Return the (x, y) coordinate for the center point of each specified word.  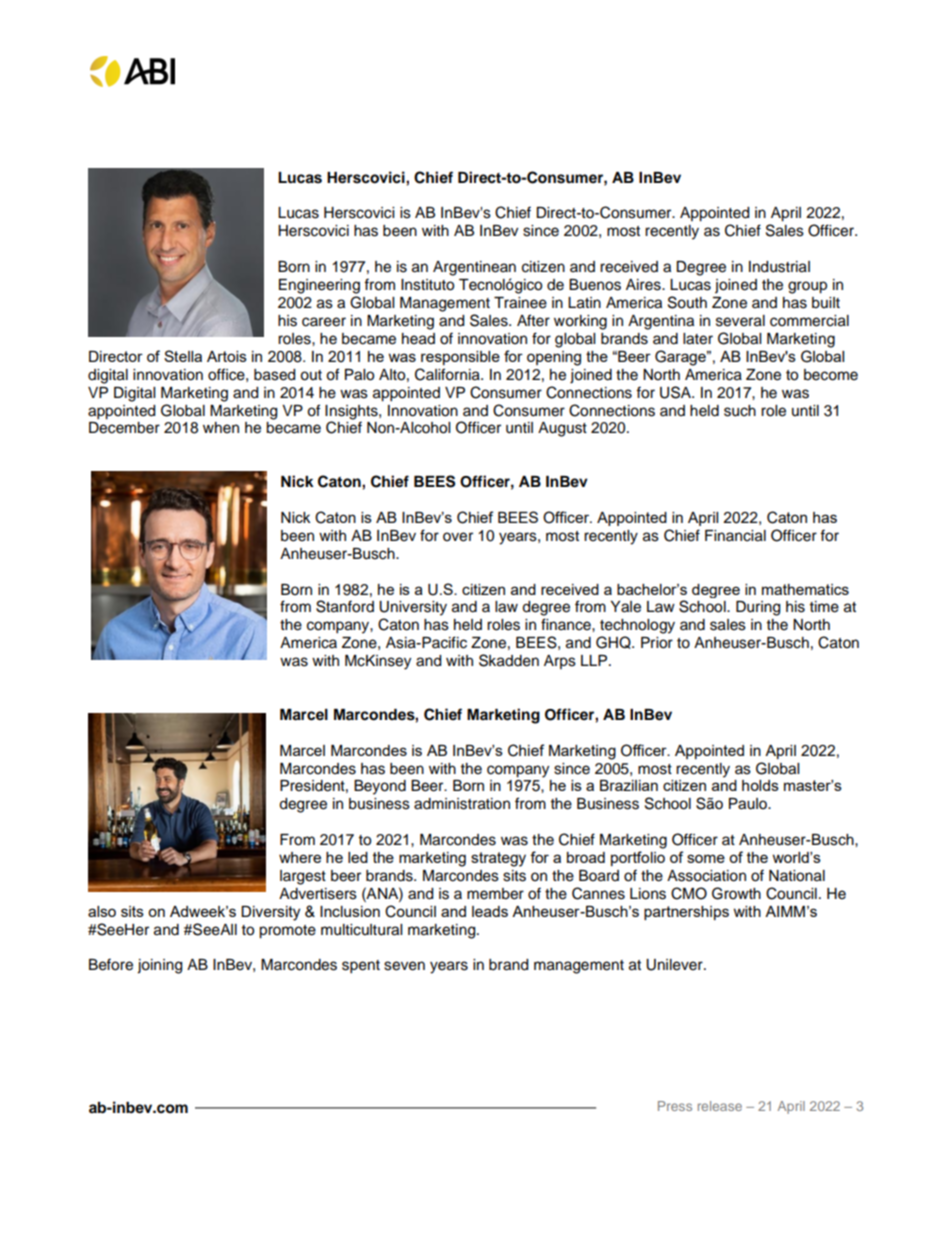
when (221, 428)
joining (159, 966)
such (740, 411)
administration (462, 804)
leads (490, 911)
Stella (183, 356)
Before (111, 964)
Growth (736, 893)
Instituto (427, 285)
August (562, 429)
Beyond (380, 787)
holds (760, 785)
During (758, 608)
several (740, 321)
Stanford (345, 606)
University (413, 608)
